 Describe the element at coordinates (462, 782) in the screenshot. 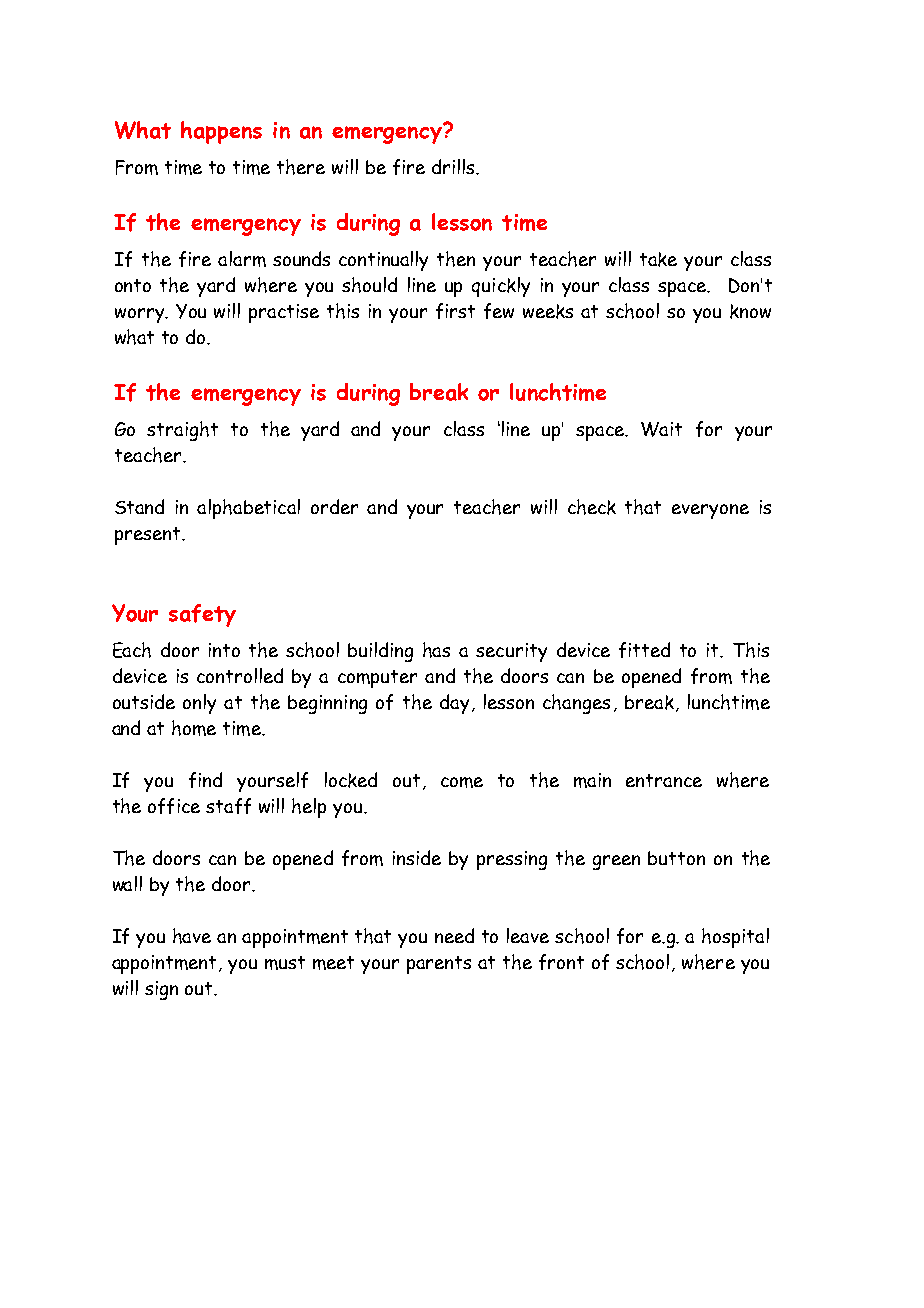

I see `come` at that location.
